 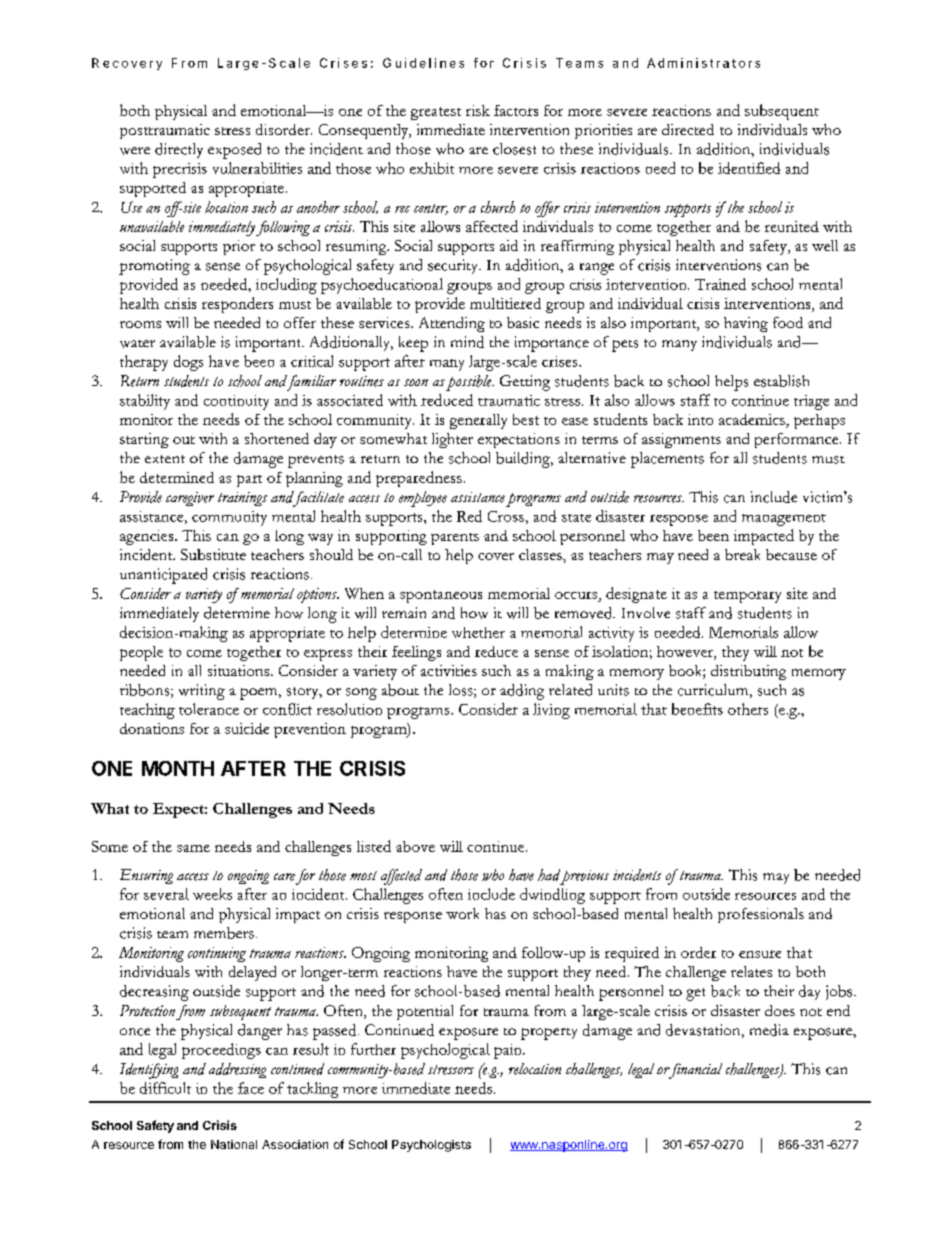 I want to click on had, so click(x=549, y=875).
